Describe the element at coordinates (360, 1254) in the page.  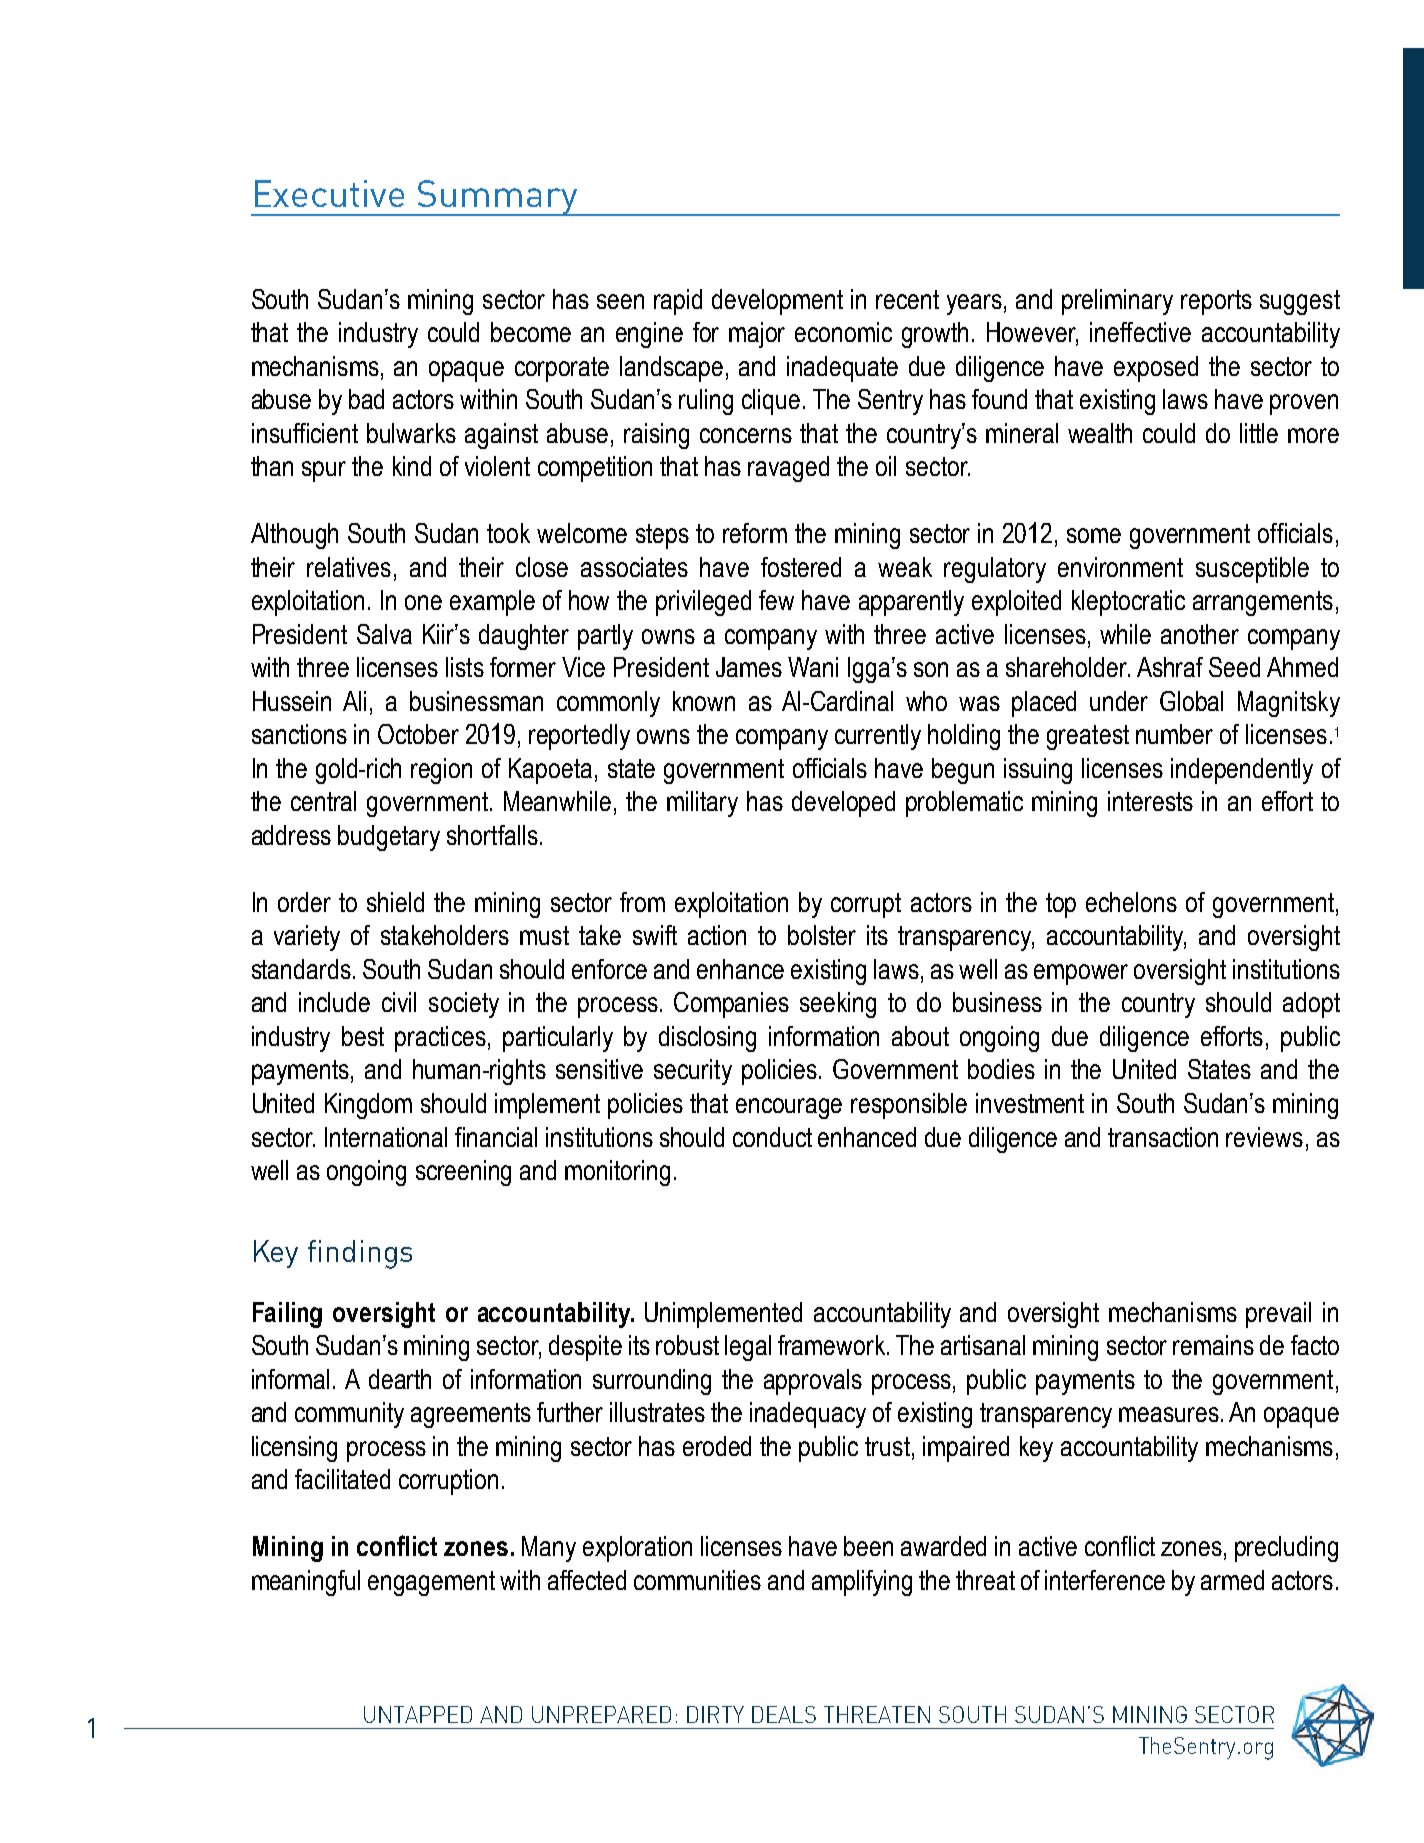
I see `findings` at that location.
